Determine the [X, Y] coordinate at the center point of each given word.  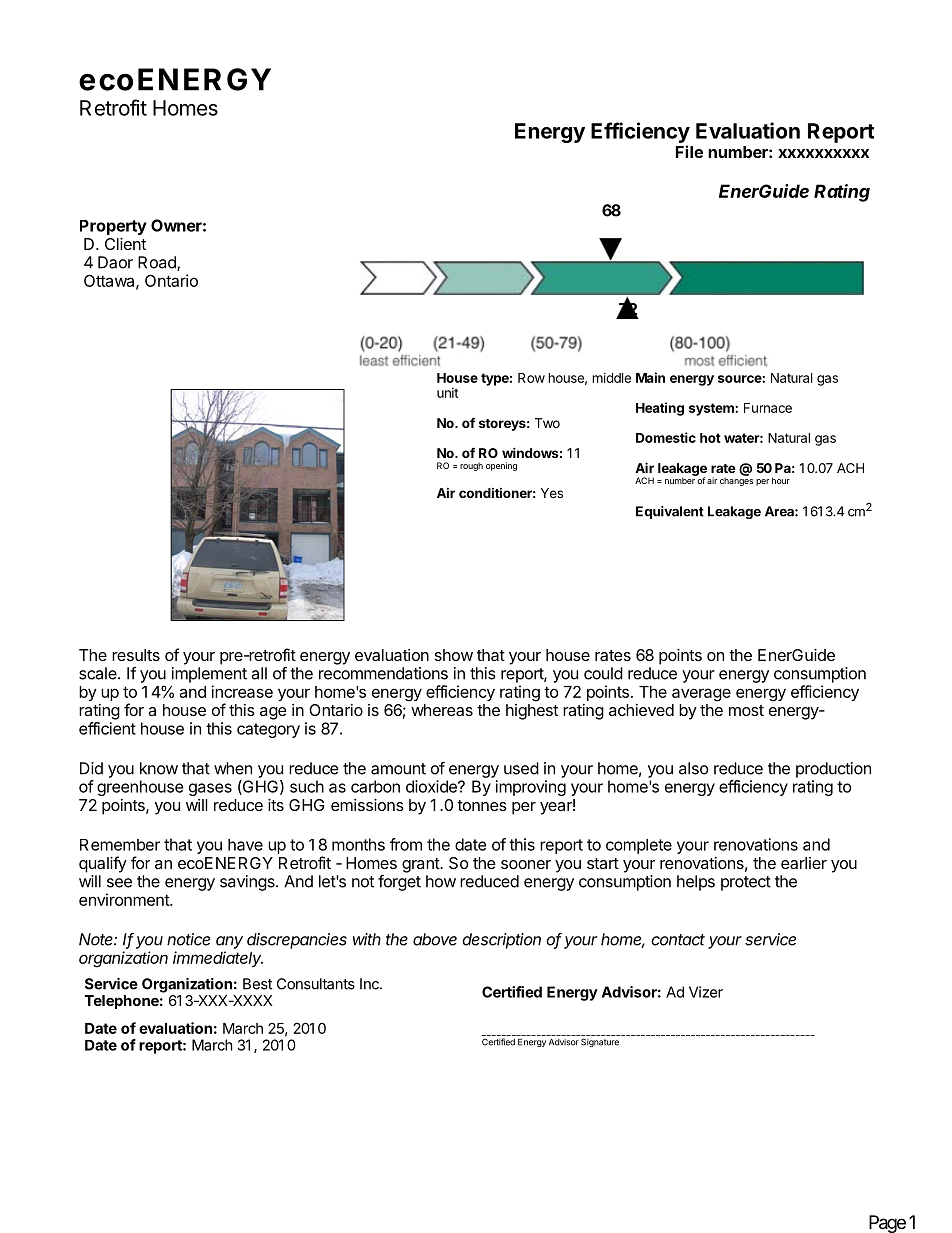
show [454, 655]
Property [113, 227]
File [689, 151]
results [136, 655]
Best [257, 984]
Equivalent [670, 512]
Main [650, 377]
